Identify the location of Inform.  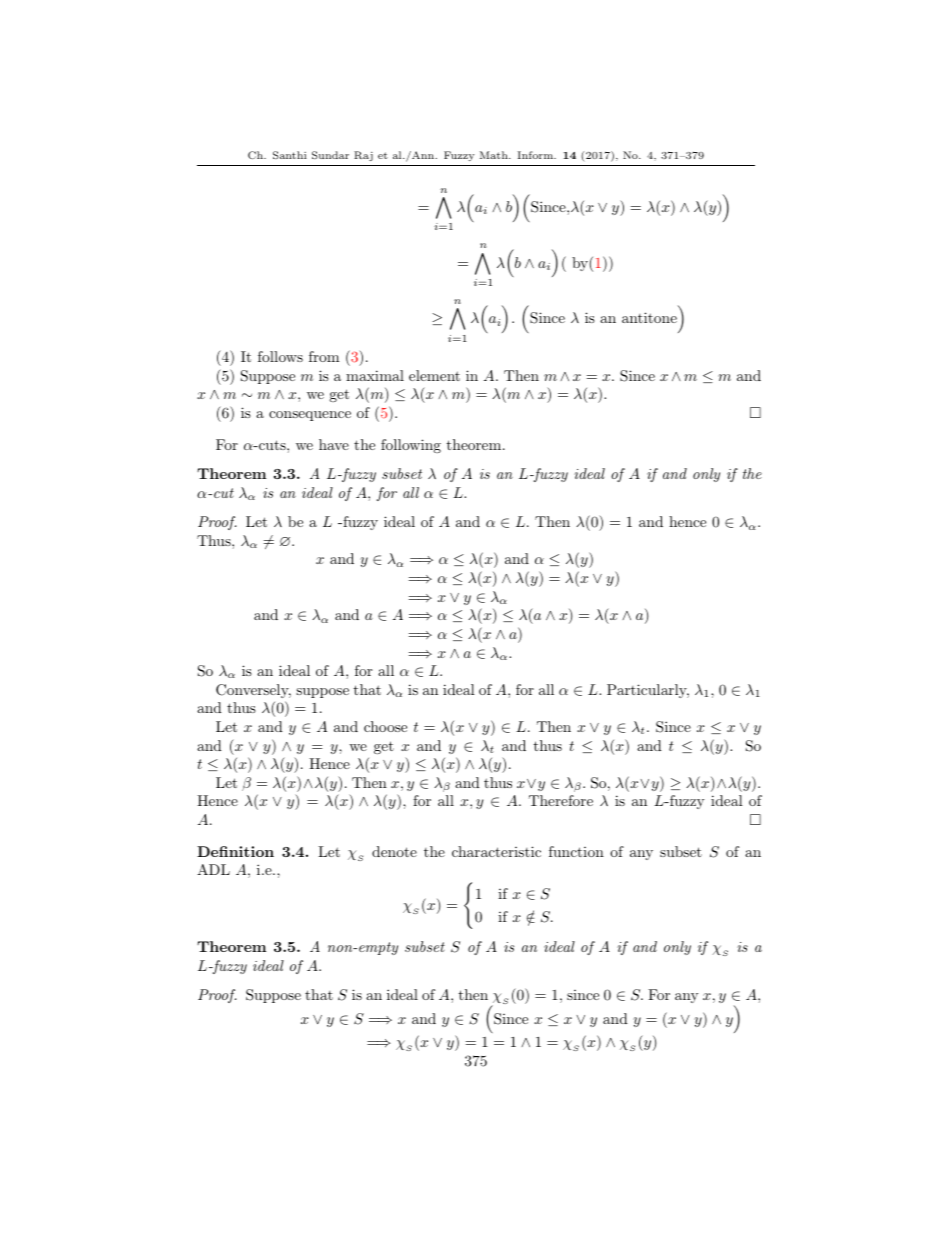
(536, 155).
